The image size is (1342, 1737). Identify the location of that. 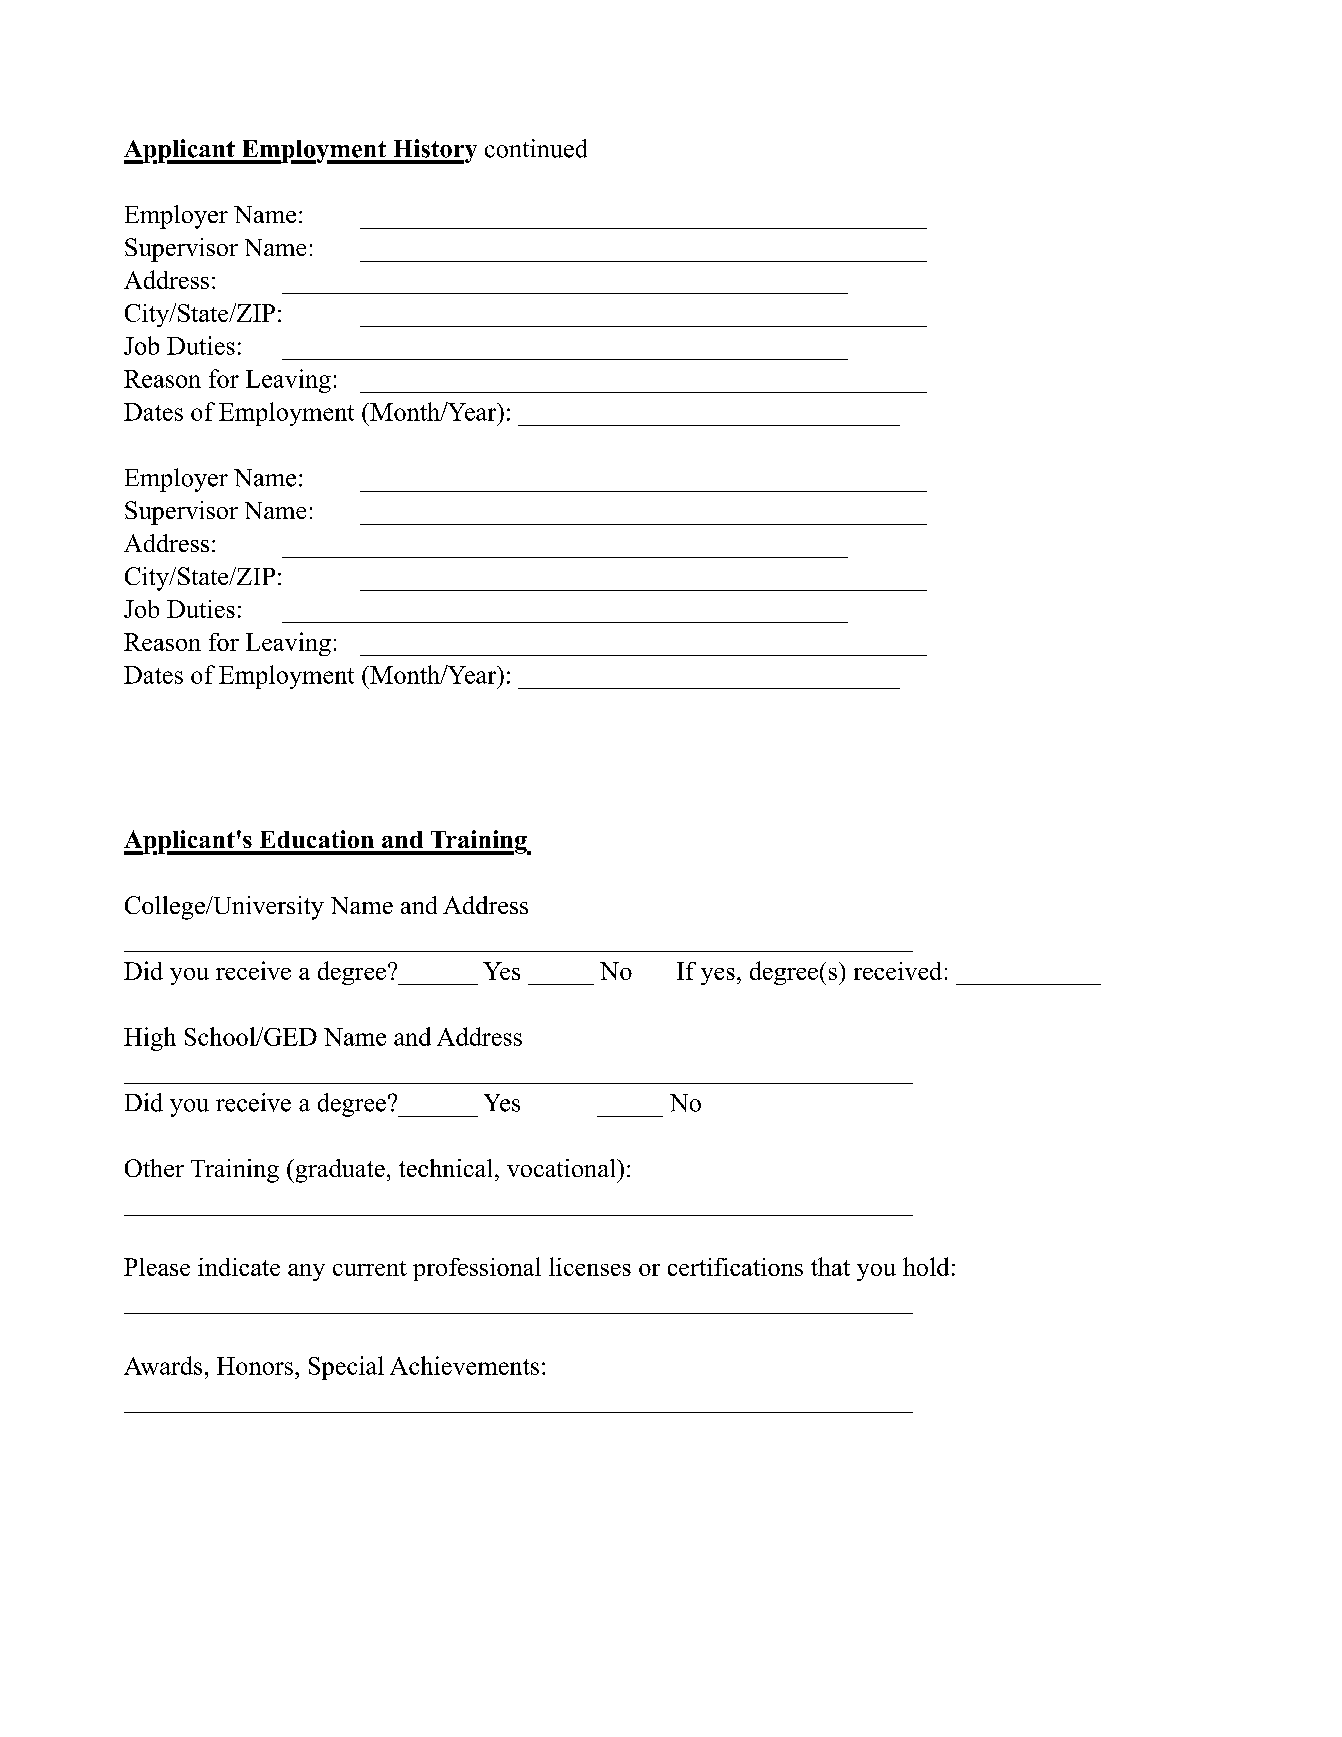
(830, 1266).
